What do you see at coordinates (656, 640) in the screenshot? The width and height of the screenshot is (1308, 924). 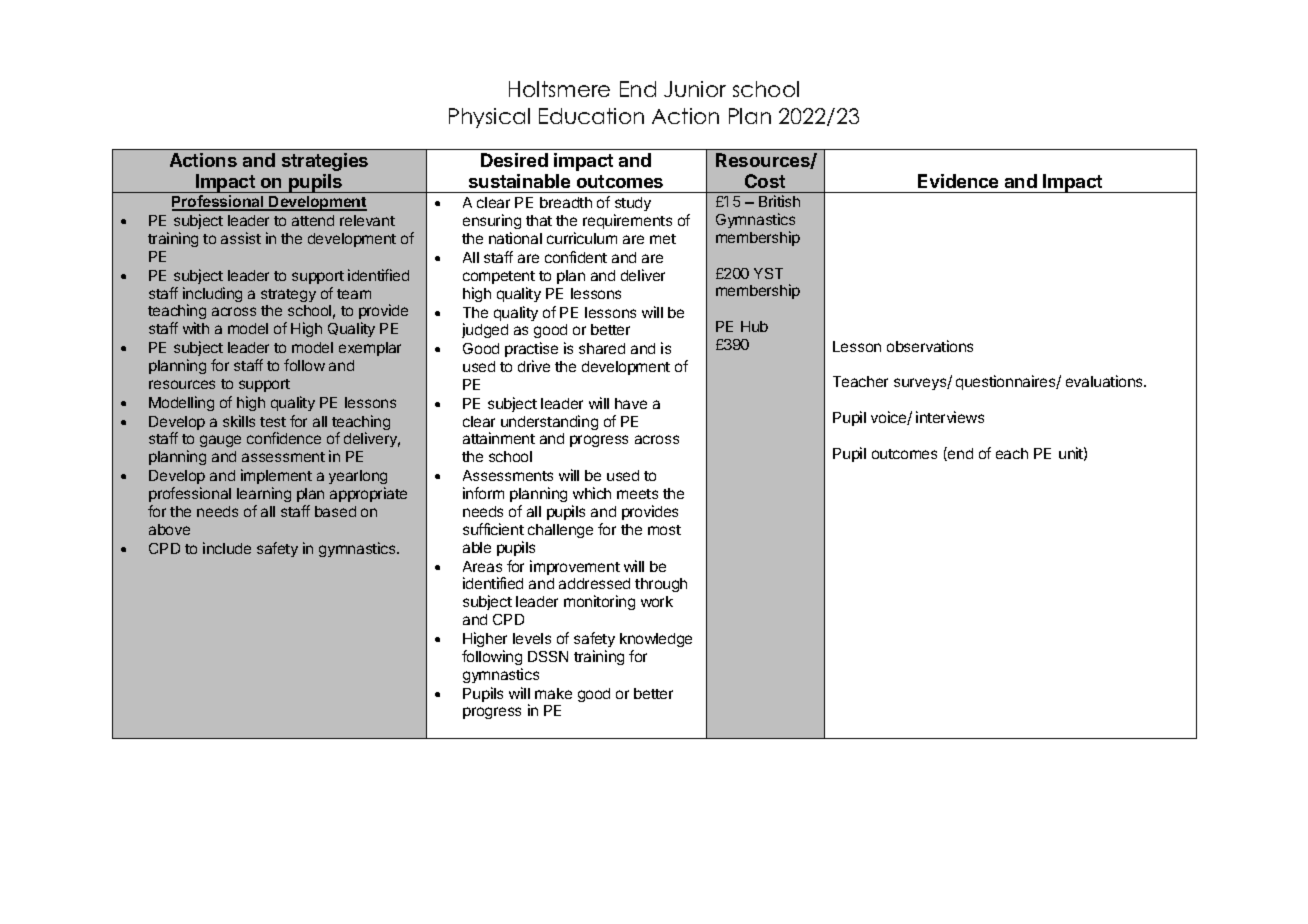 I see `knowledge` at bounding box center [656, 640].
